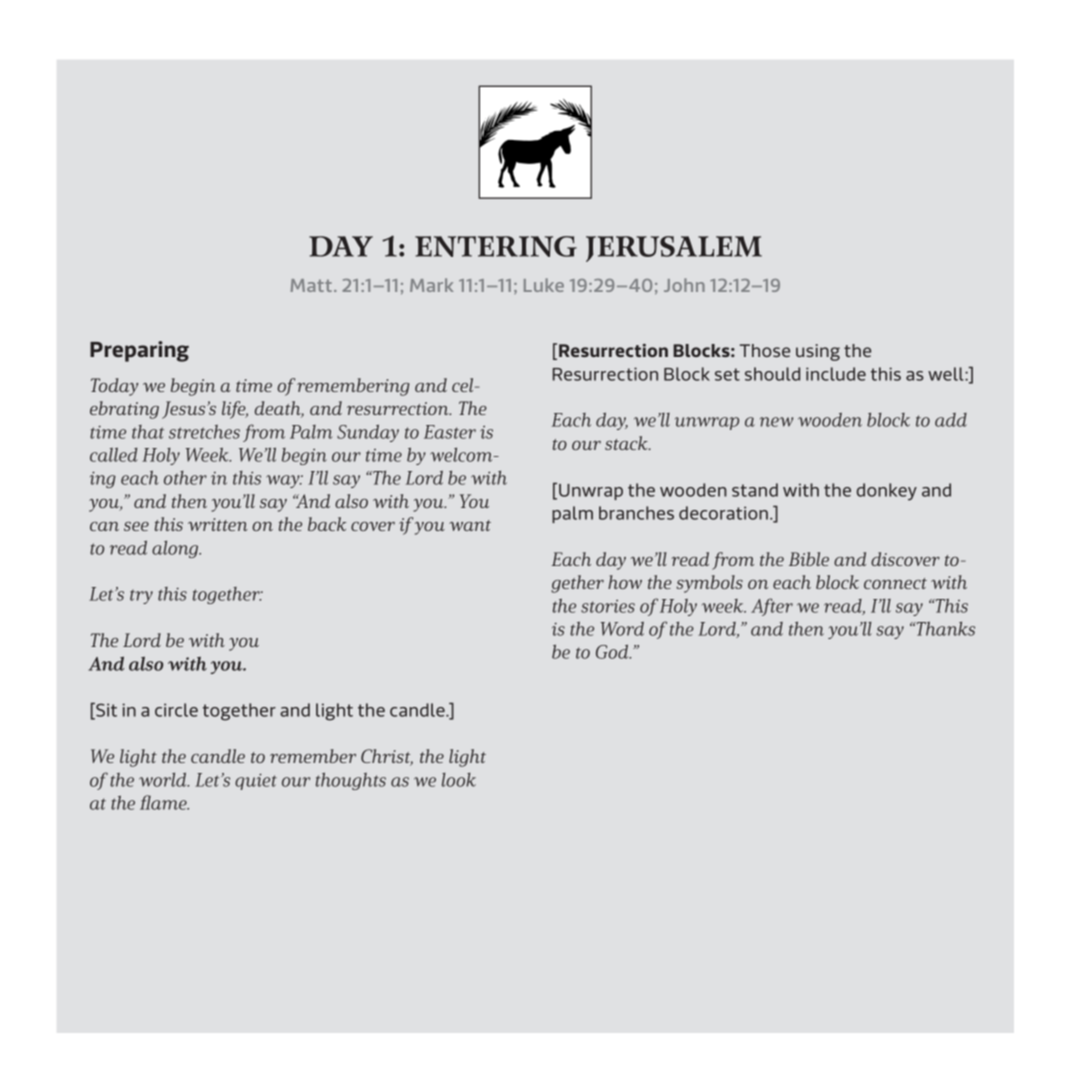 The width and height of the image is (1092, 1092). Describe the element at coordinates (311, 285) in the image. I see `Matt` at that location.
